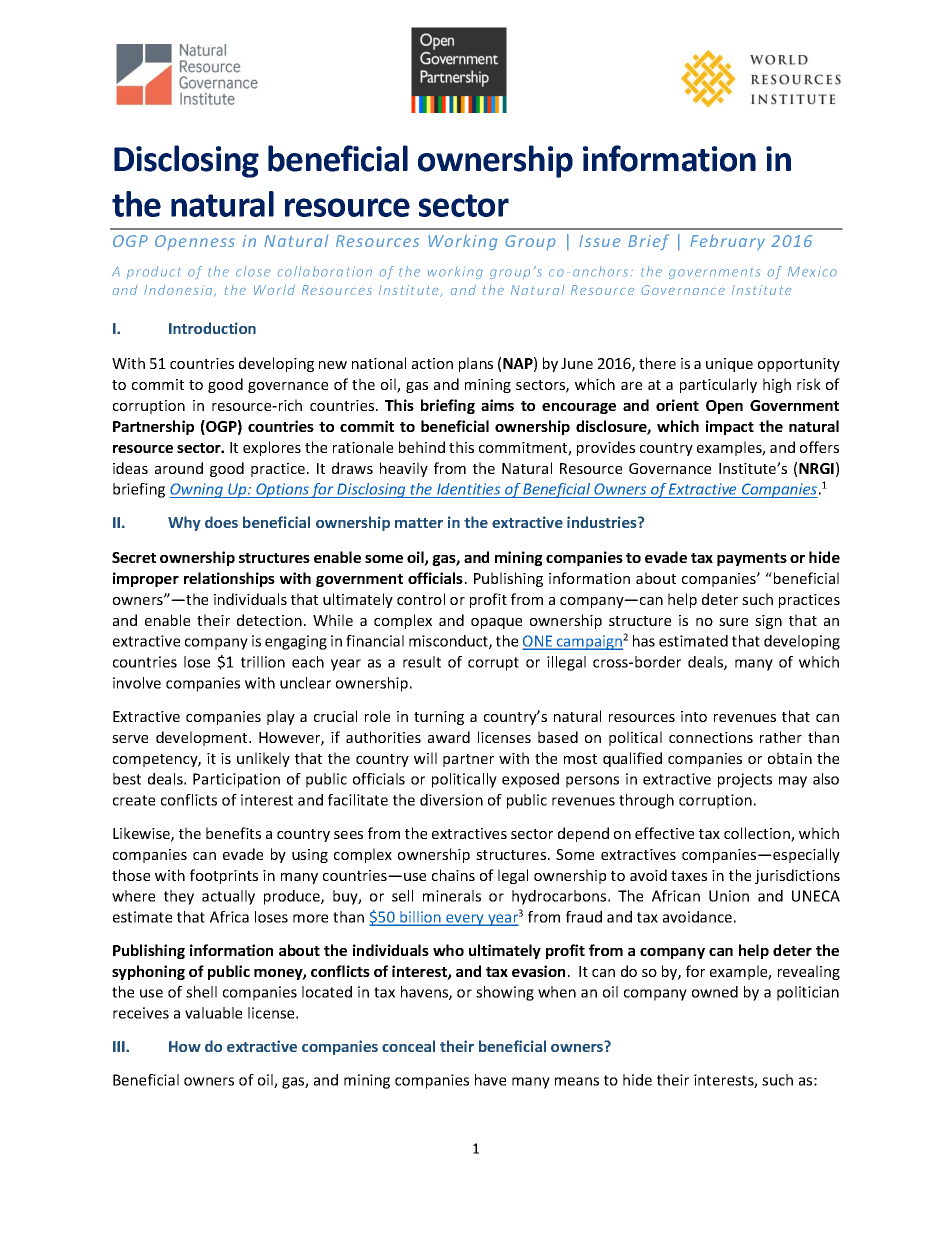  What do you see at coordinates (179, 291) in the screenshot?
I see `Indonesia` at bounding box center [179, 291].
